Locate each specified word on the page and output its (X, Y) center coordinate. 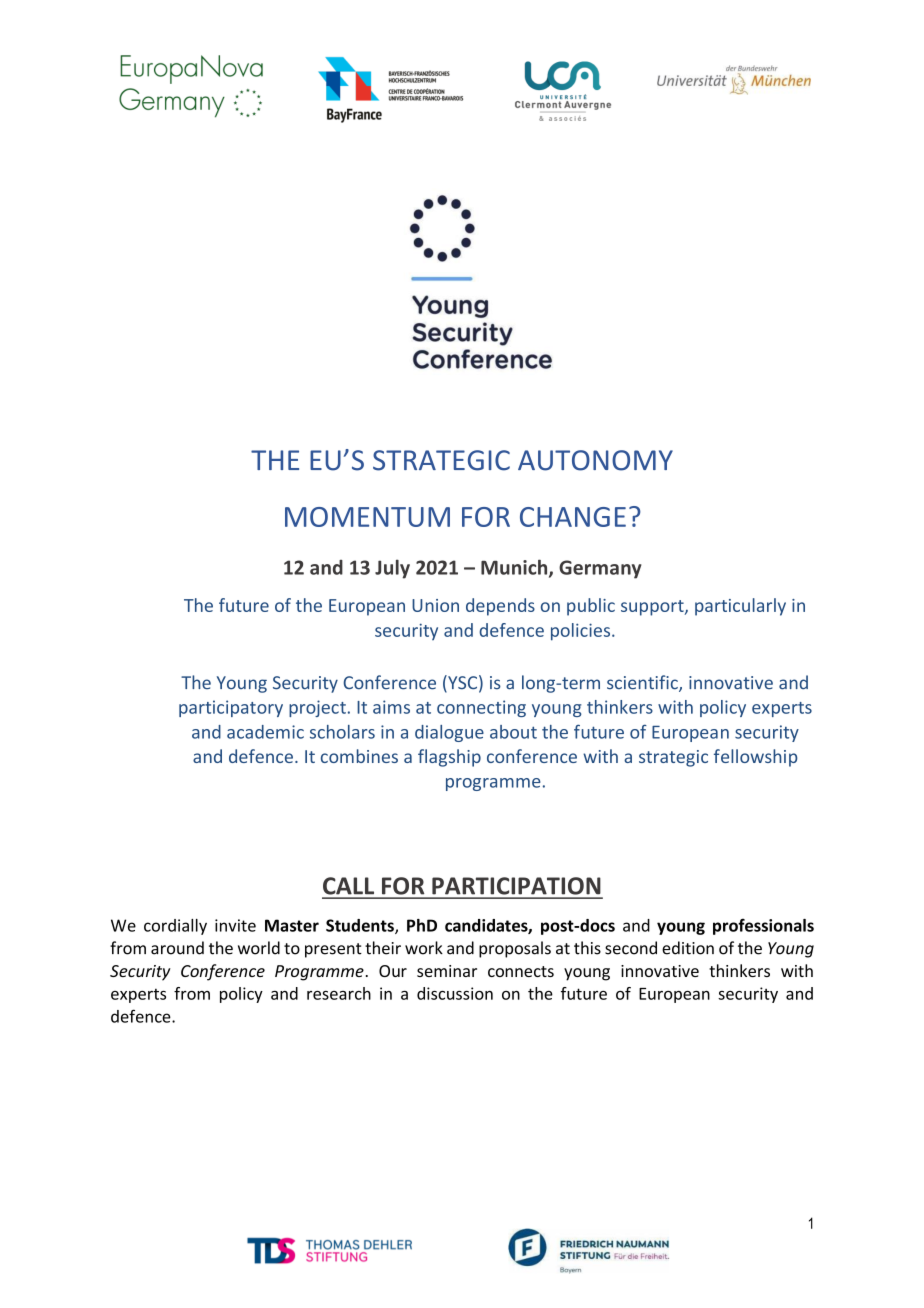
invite (235, 925)
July (392, 569)
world (259, 948)
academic (265, 732)
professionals (763, 926)
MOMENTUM (367, 517)
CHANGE (573, 517)
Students (361, 926)
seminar (447, 971)
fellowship (756, 758)
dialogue (449, 733)
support (653, 608)
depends (500, 607)
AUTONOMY (595, 460)
